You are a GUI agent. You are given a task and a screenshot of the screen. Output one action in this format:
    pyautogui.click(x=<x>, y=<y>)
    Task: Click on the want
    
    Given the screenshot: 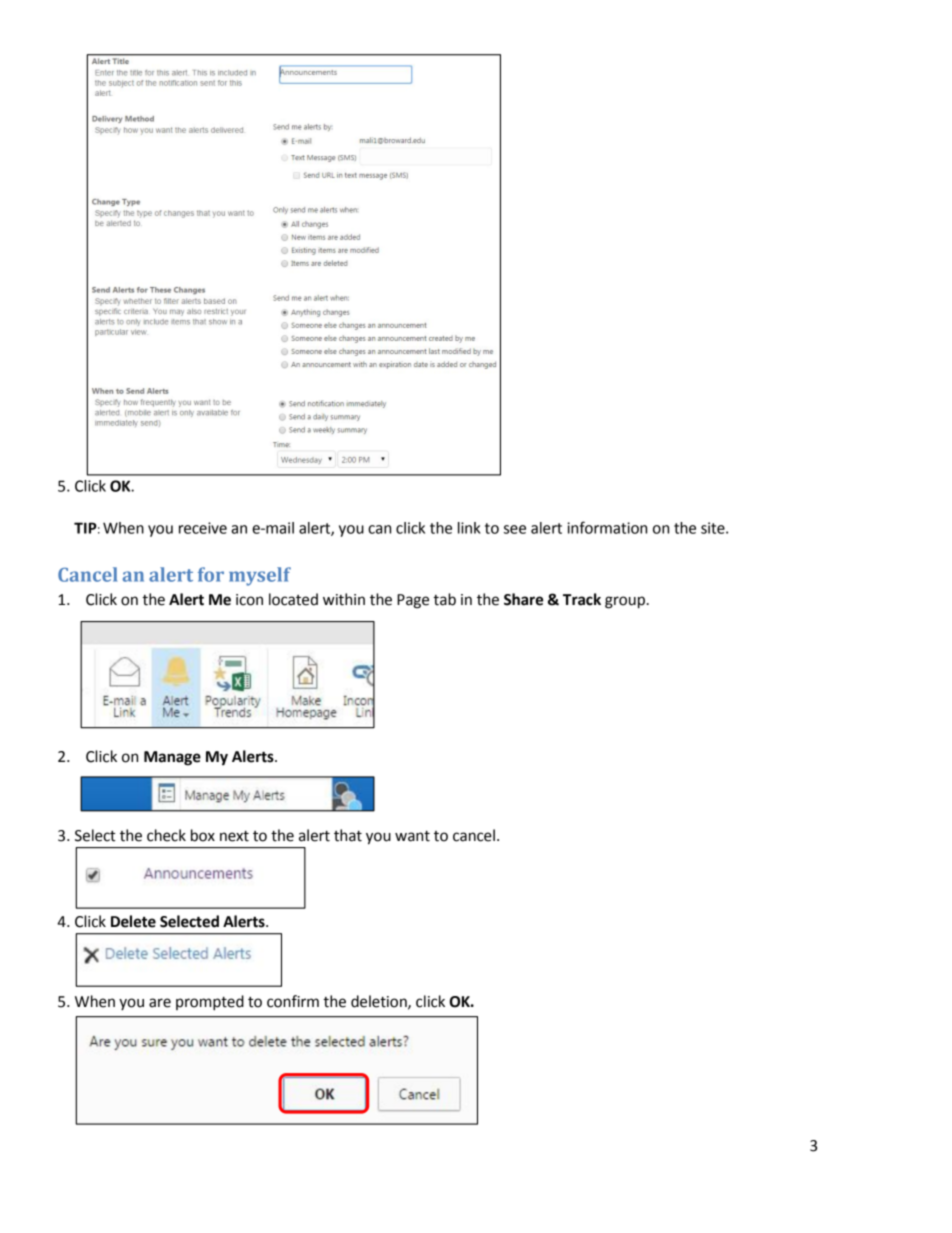 What is the action you would take?
    pyautogui.click(x=412, y=836)
